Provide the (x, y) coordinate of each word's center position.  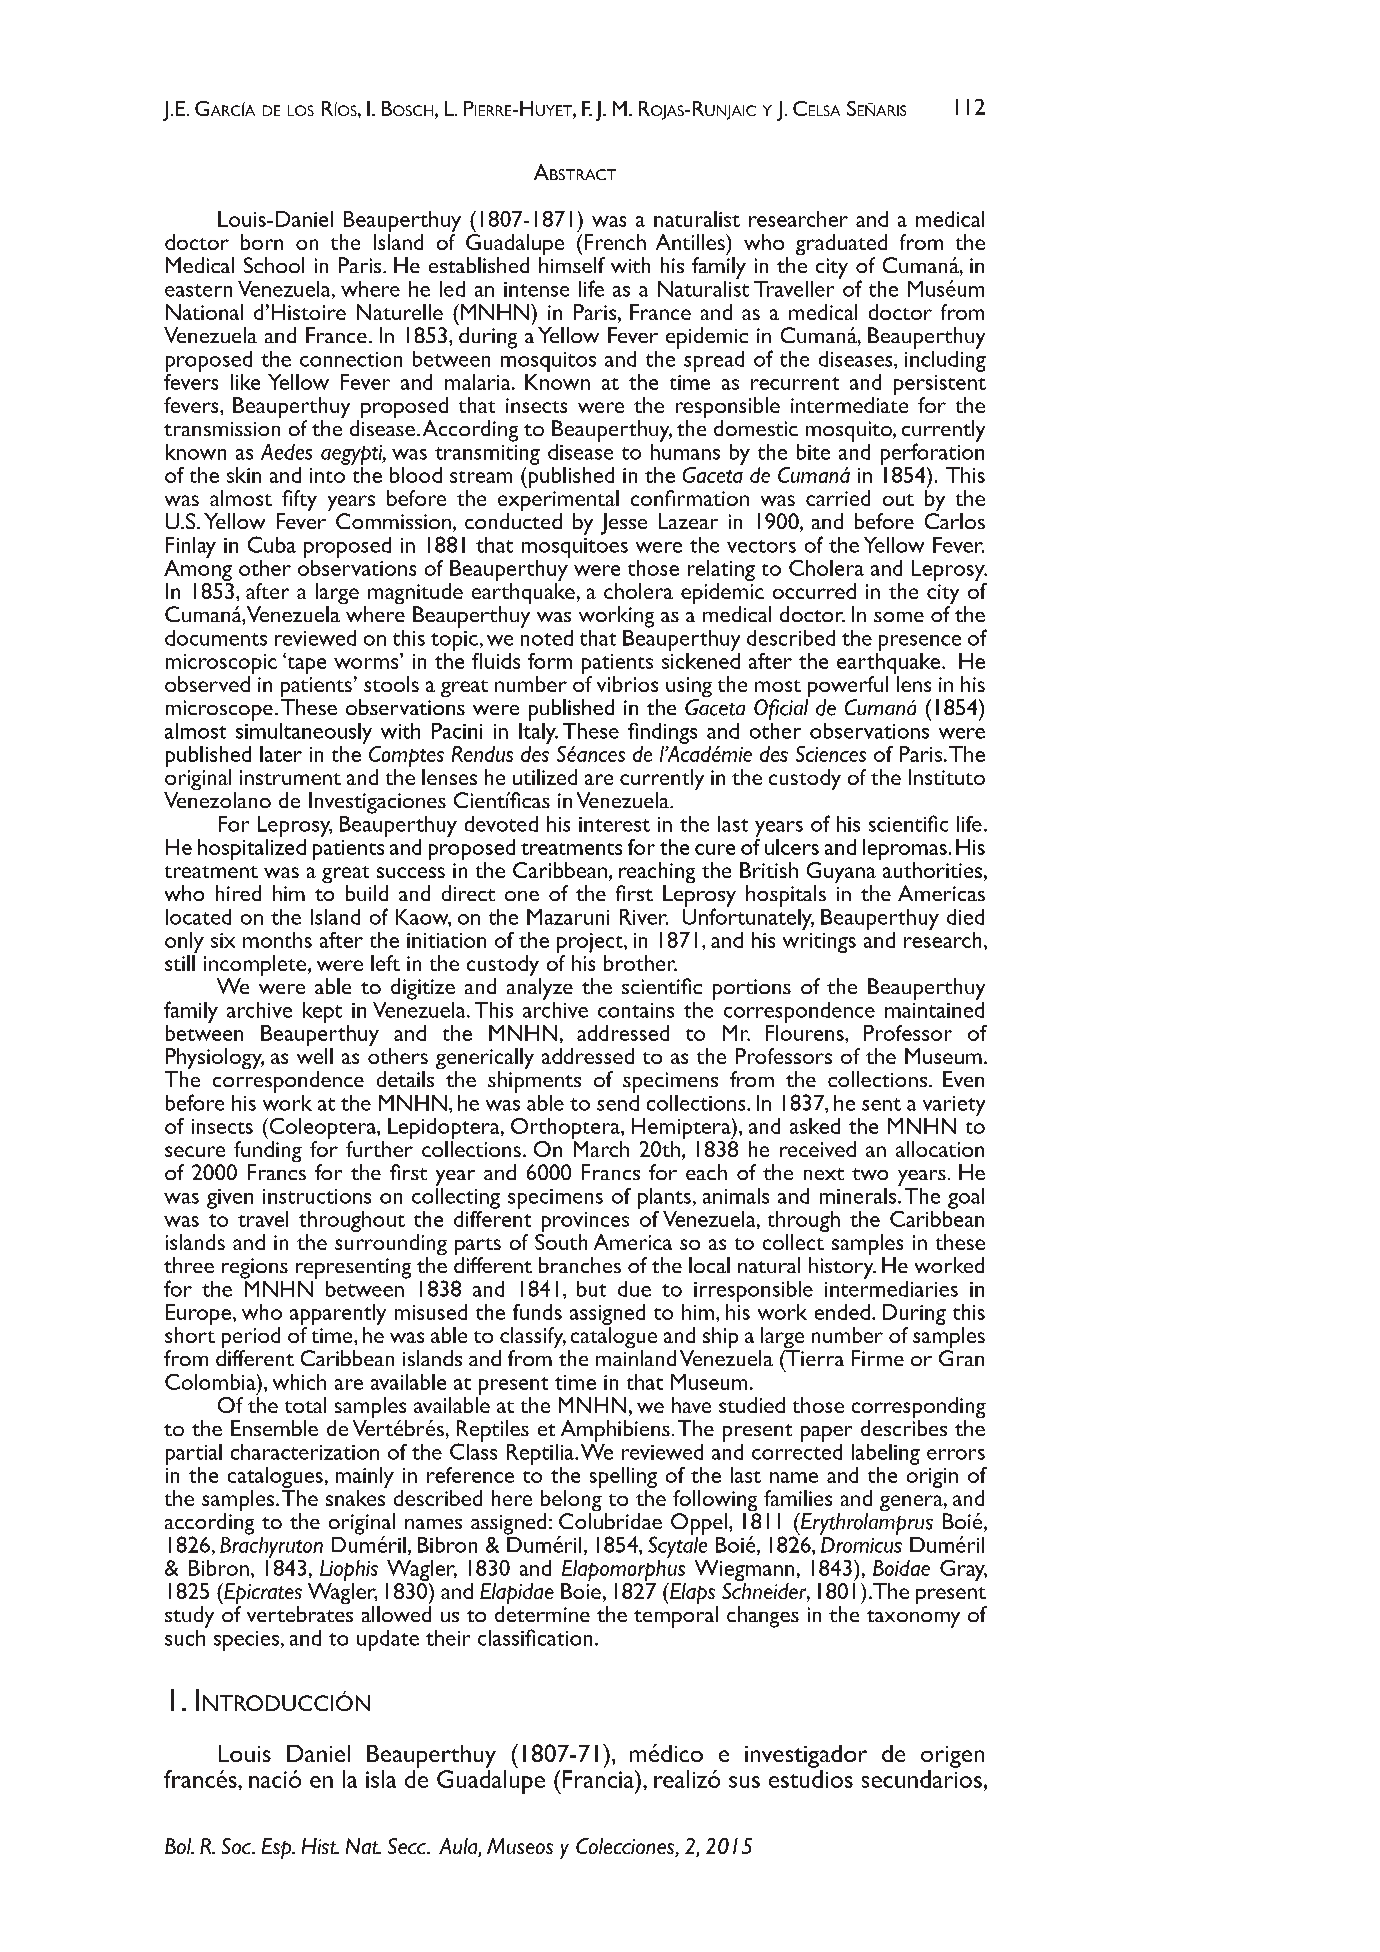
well (315, 1056)
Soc (237, 1846)
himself (572, 265)
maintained (934, 1008)
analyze (540, 989)
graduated (843, 246)
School (274, 265)
